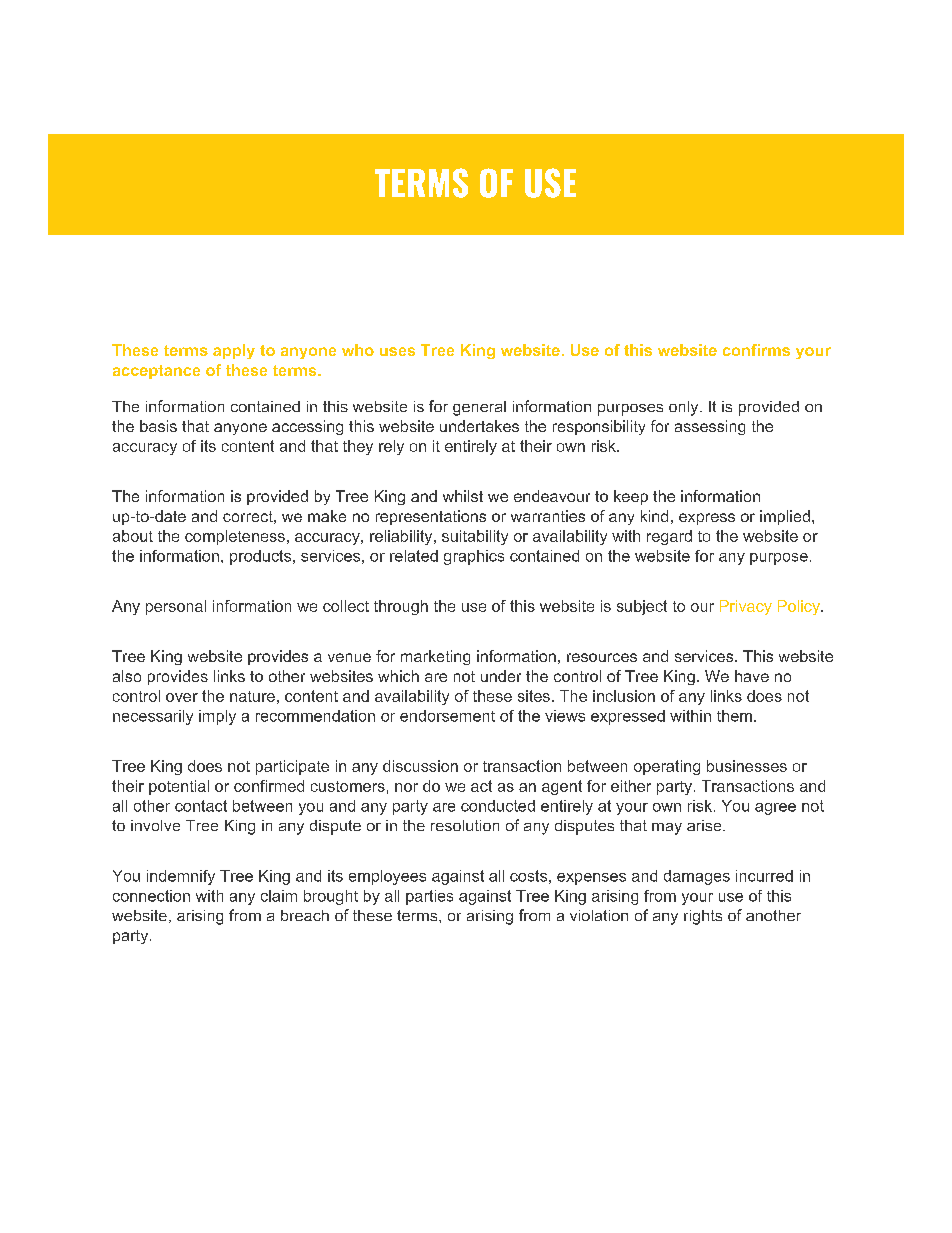  What do you see at coordinates (176, 607) in the document?
I see `personal` at bounding box center [176, 607].
